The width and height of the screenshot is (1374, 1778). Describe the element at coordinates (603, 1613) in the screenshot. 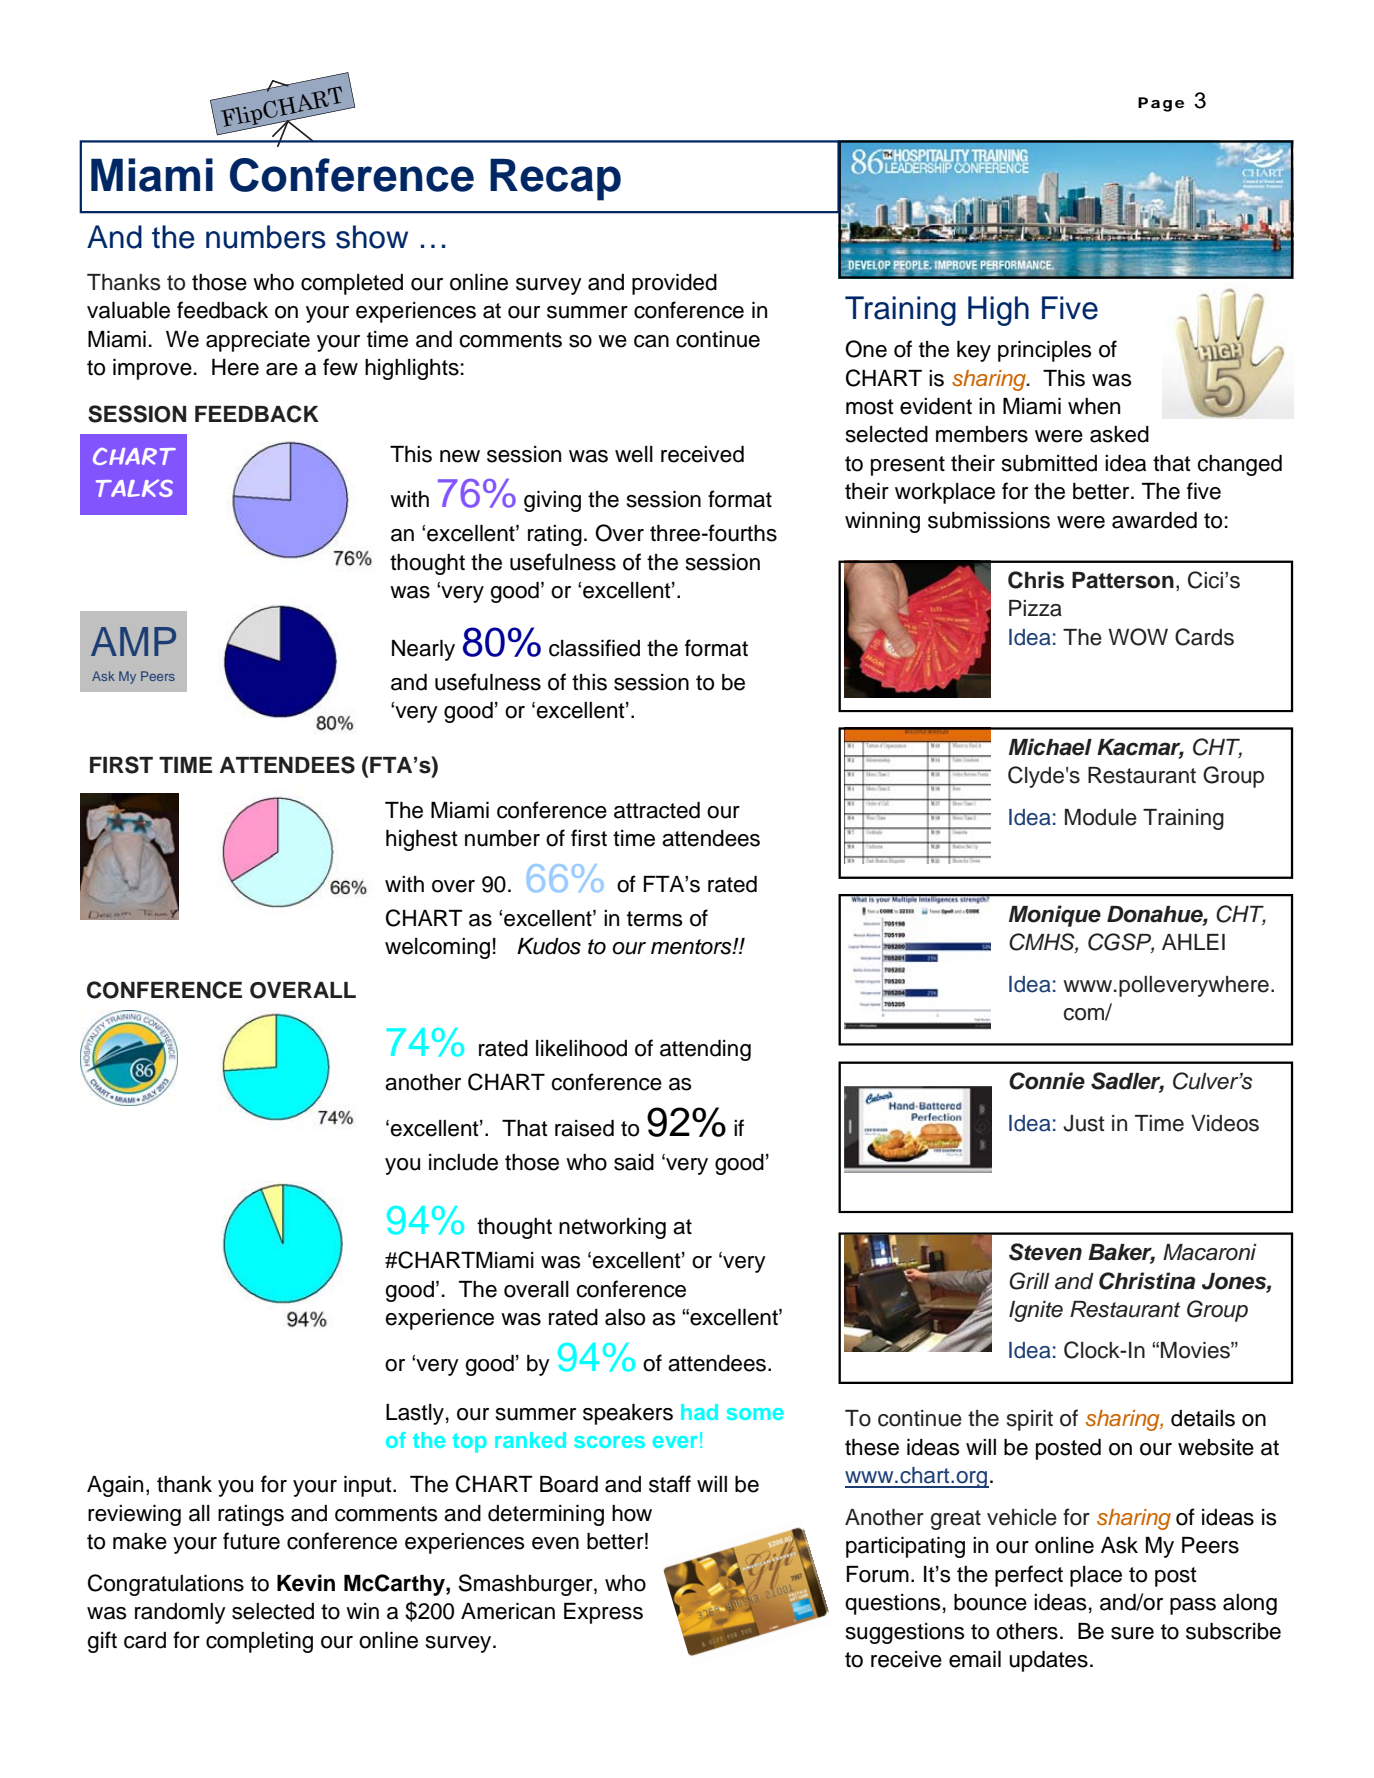

I see `Express` at that location.
